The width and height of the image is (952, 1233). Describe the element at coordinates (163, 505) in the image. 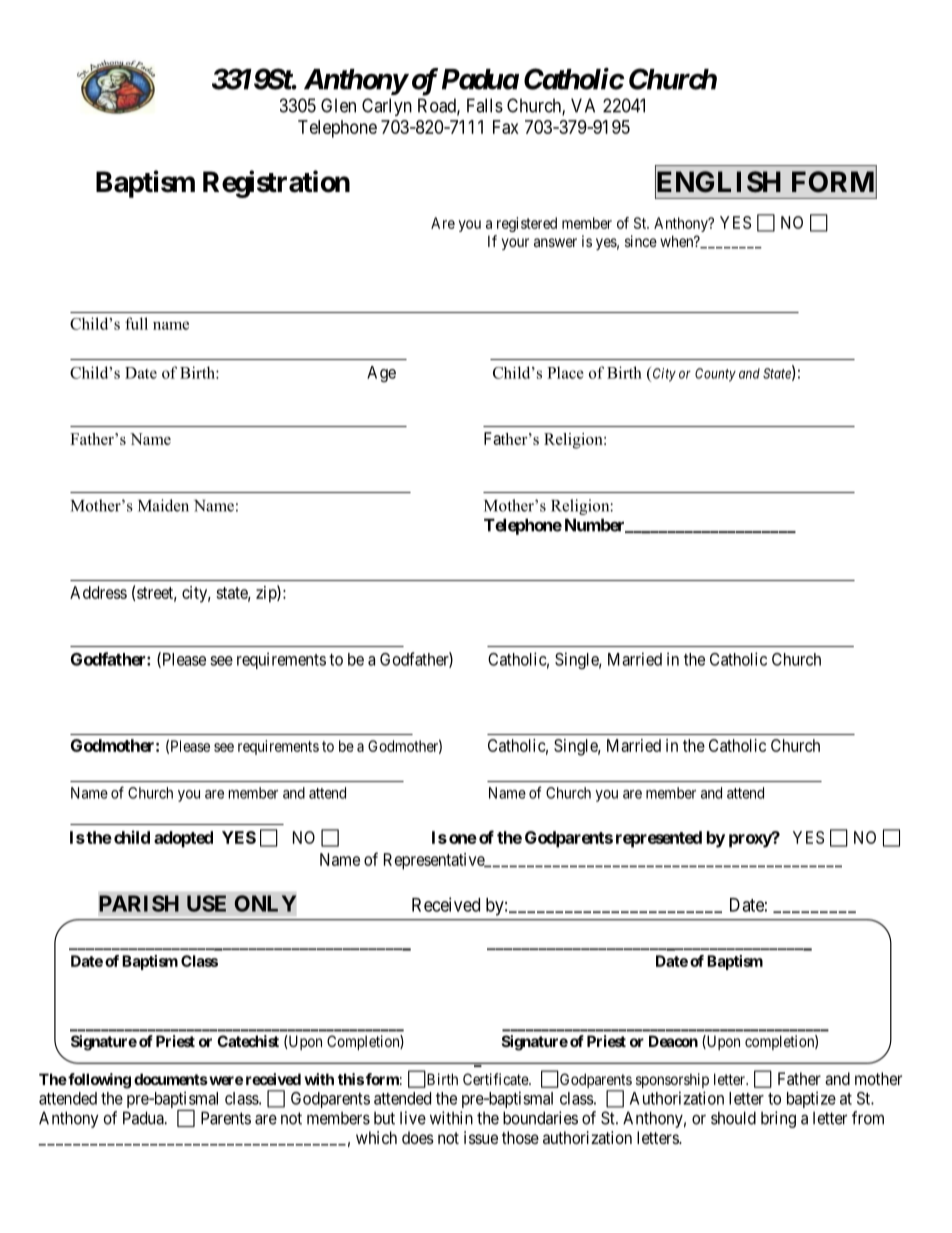

I see `Maiden` at that location.
